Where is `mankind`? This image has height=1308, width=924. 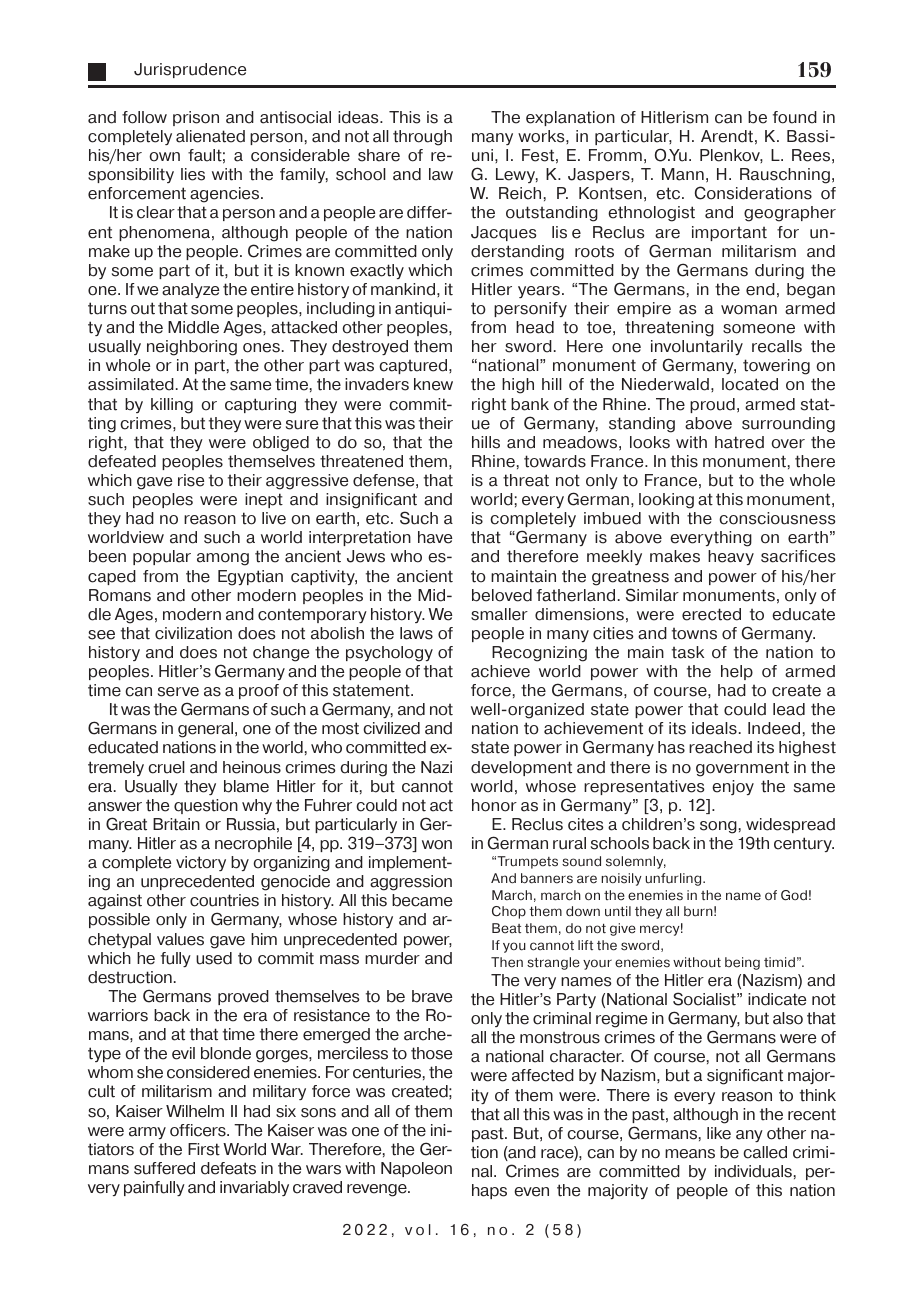 mankind is located at coordinates (403, 289).
